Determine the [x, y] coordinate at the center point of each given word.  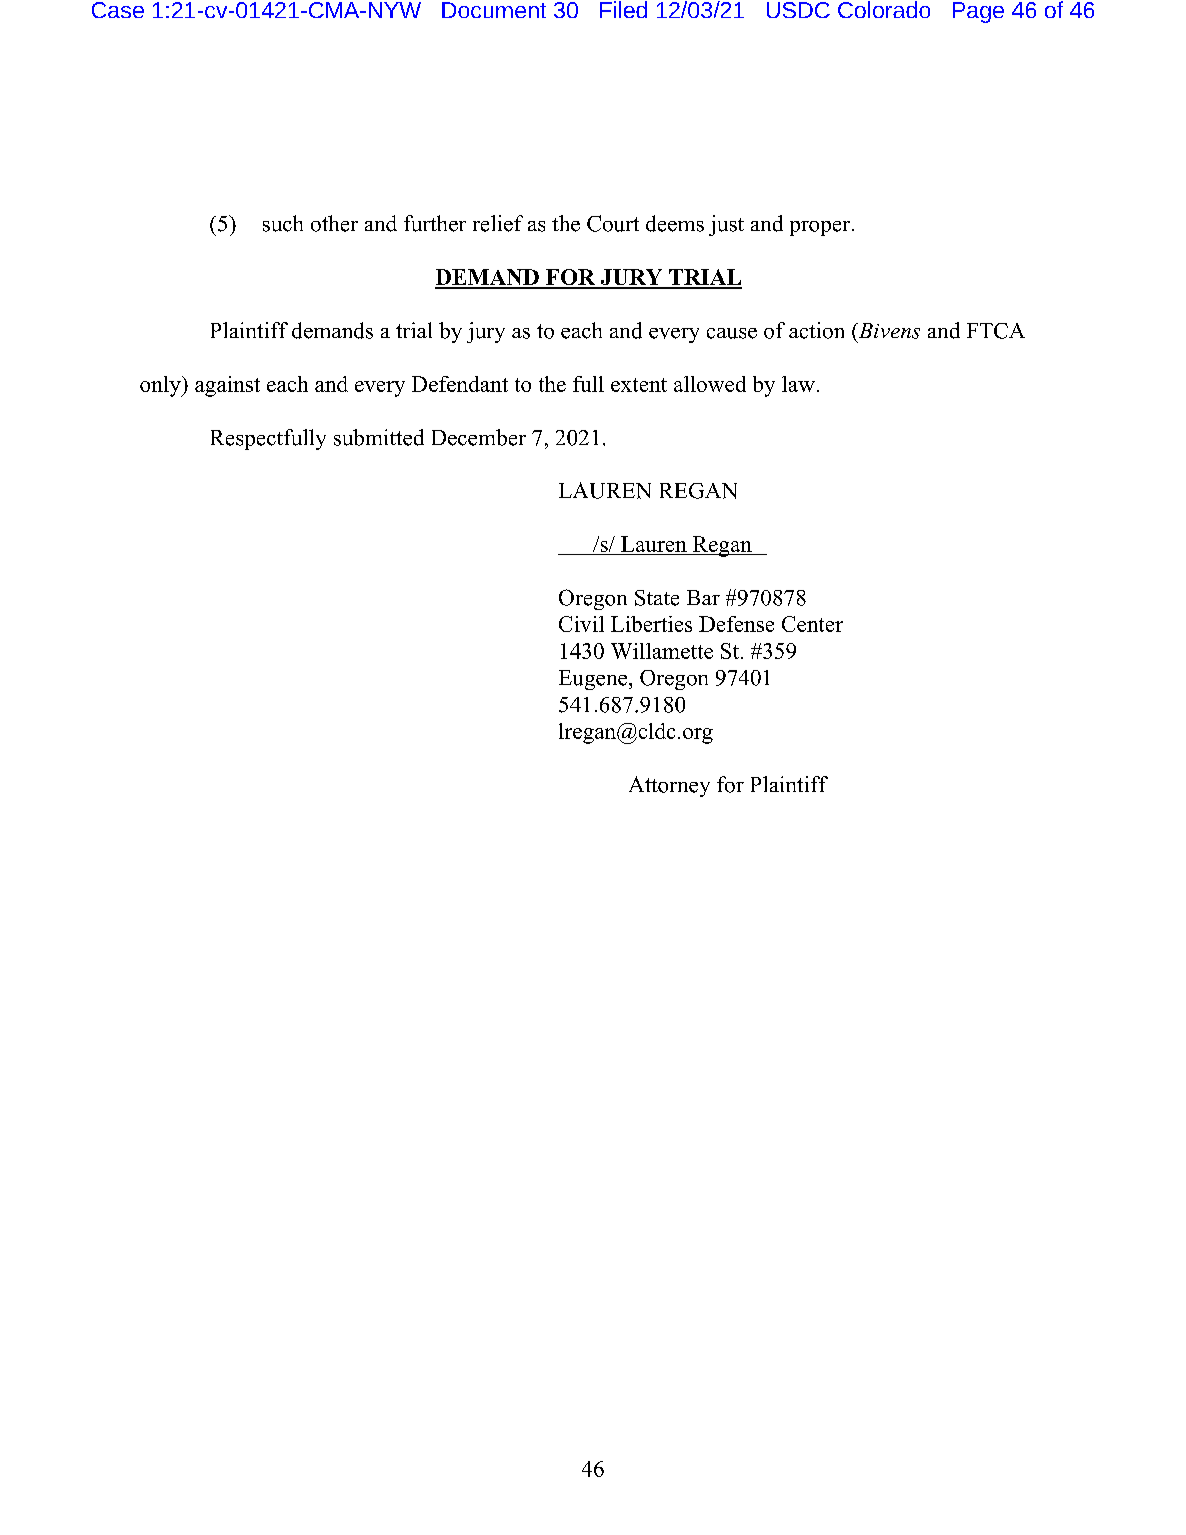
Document [494, 10]
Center [812, 624]
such [283, 223]
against [227, 386]
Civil [581, 624]
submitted [379, 437]
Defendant [460, 384]
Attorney [669, 786]
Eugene [594, 680]
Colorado [884, 9]
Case [118, 10]
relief [498, 223]
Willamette [662, 651]
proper [820, 228]
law [798, 384]
